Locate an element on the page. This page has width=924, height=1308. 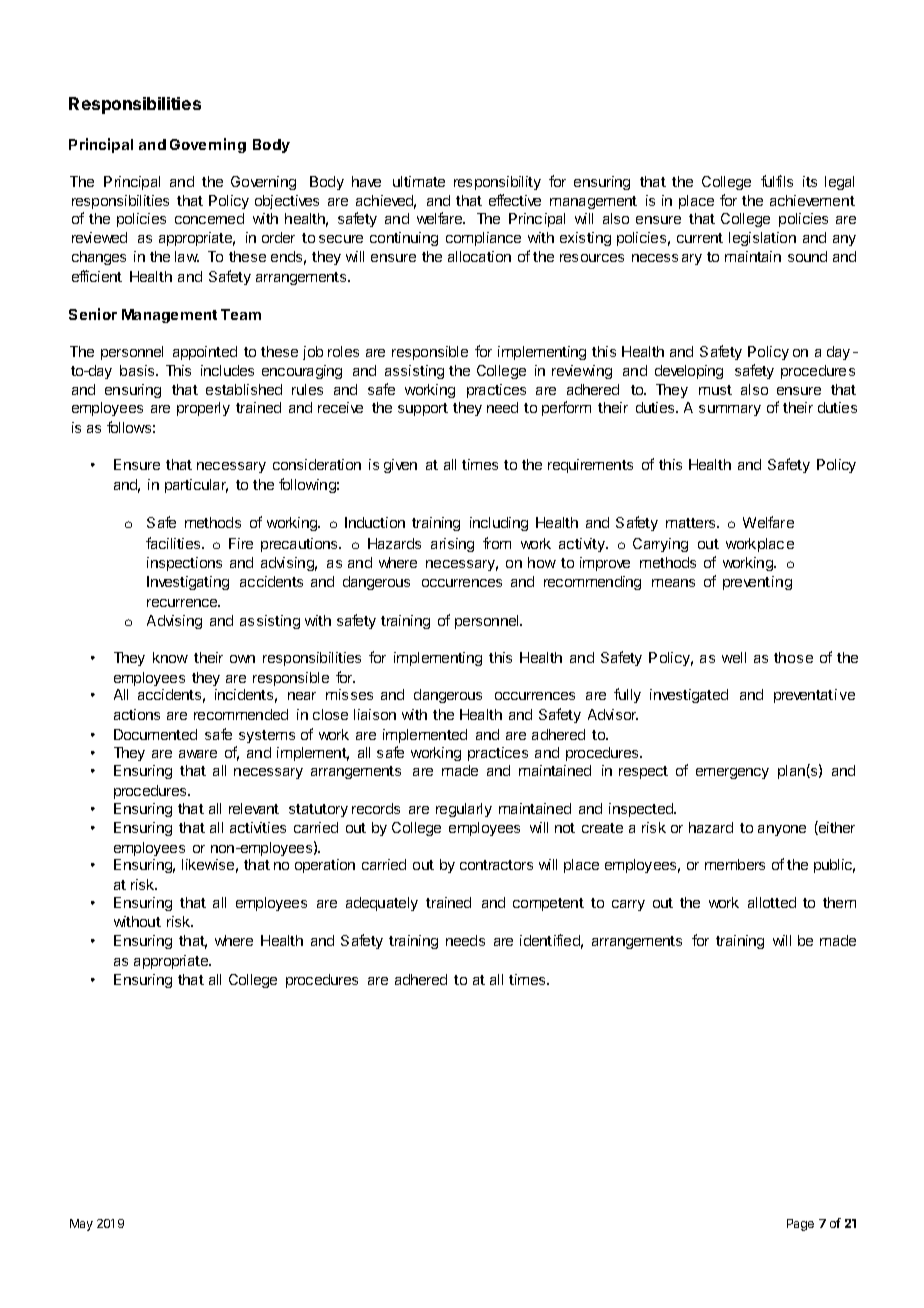
compliance is located at coordinates (483, 239).
